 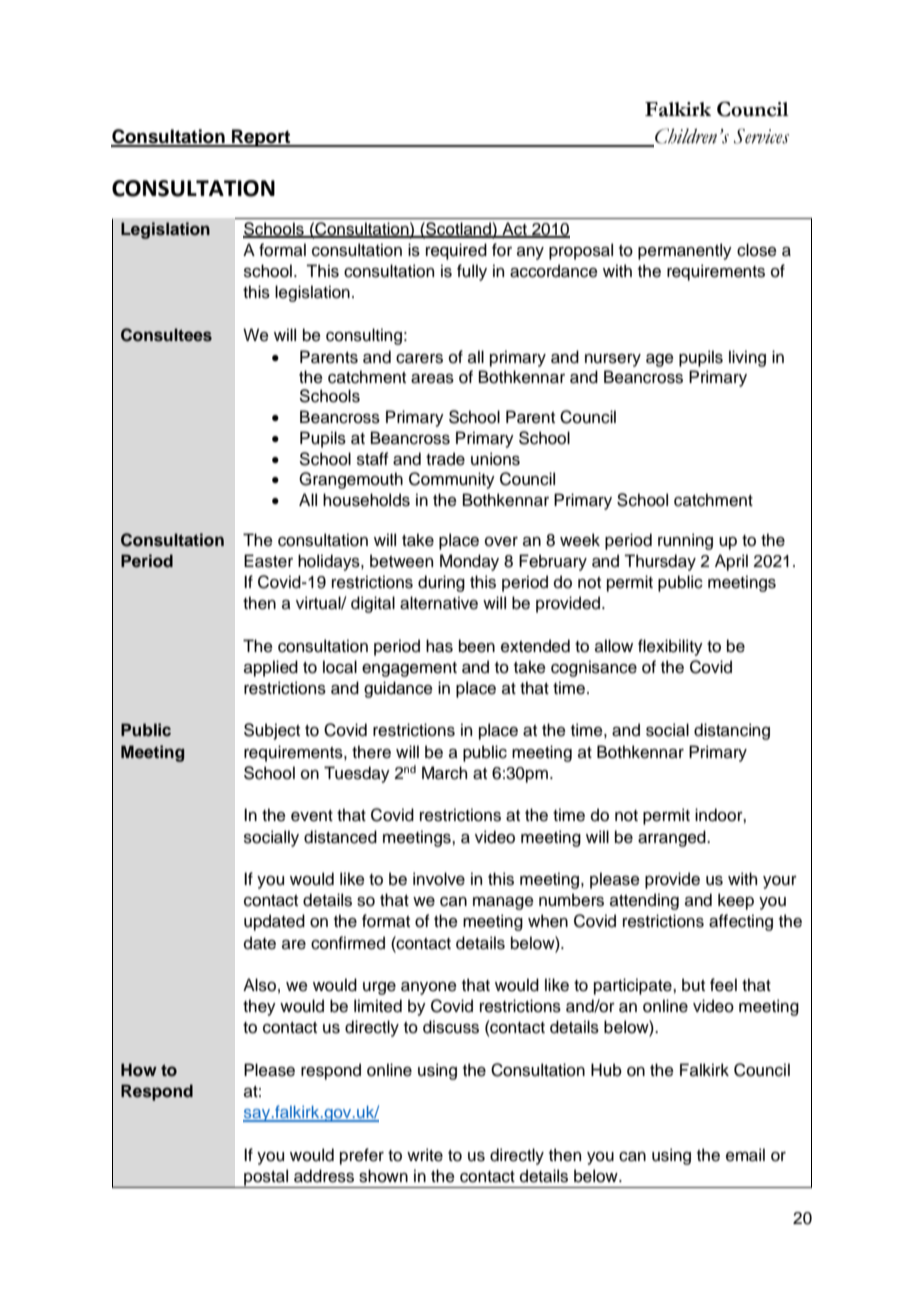 I want to click on unions, so click(x=495, y=459).
